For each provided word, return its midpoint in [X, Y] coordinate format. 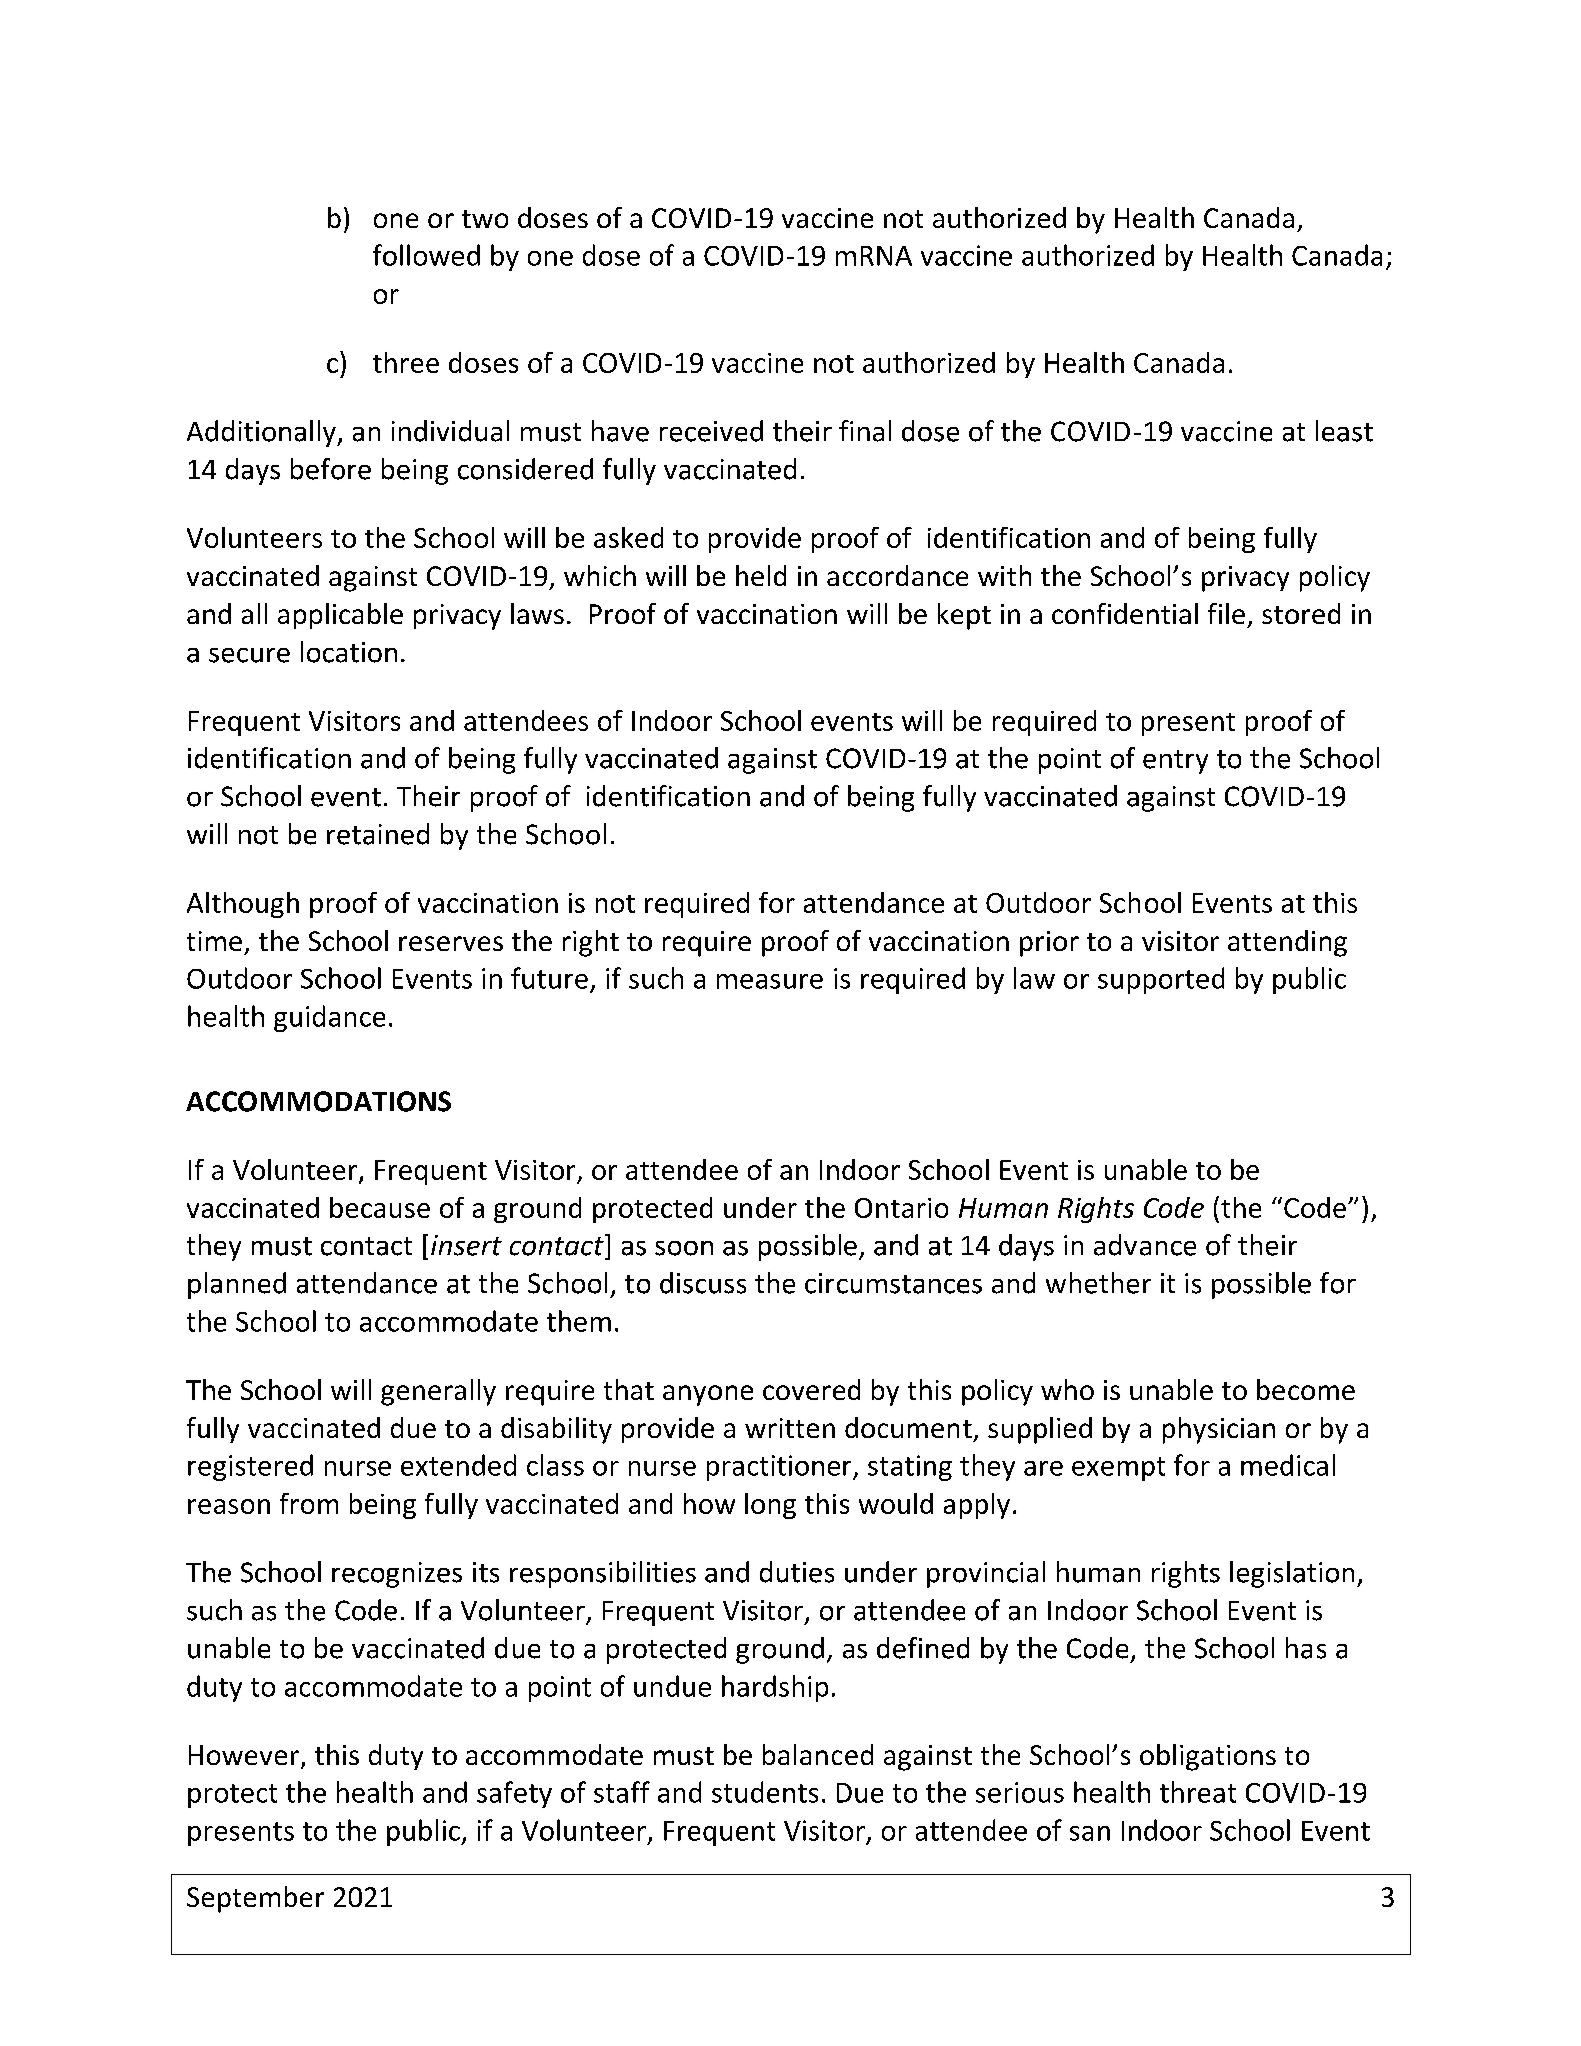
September [255, 1899]
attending [1287, 943]
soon [684, 1248]
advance [1145, 1245]
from [309, 1503]
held [761, 575]
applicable [340, 616]
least [1344, 431]
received [711, 431]
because [380, 1207]
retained [378, 834]
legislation [1292, 1574]
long [770, 1506]
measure [770, 981]
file [1226, 613]
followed [426, 255]
